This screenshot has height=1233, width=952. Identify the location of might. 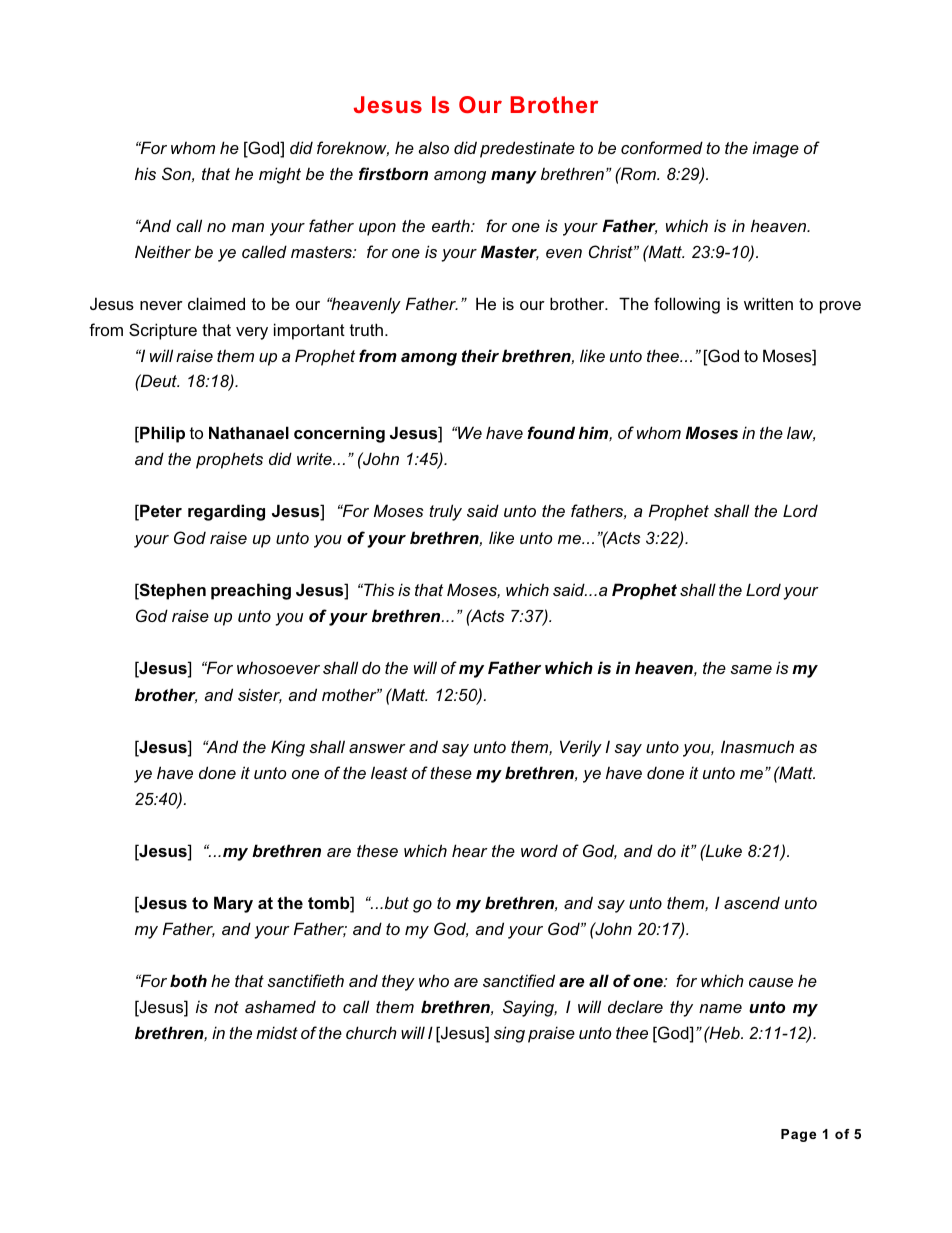
(280, 175).
